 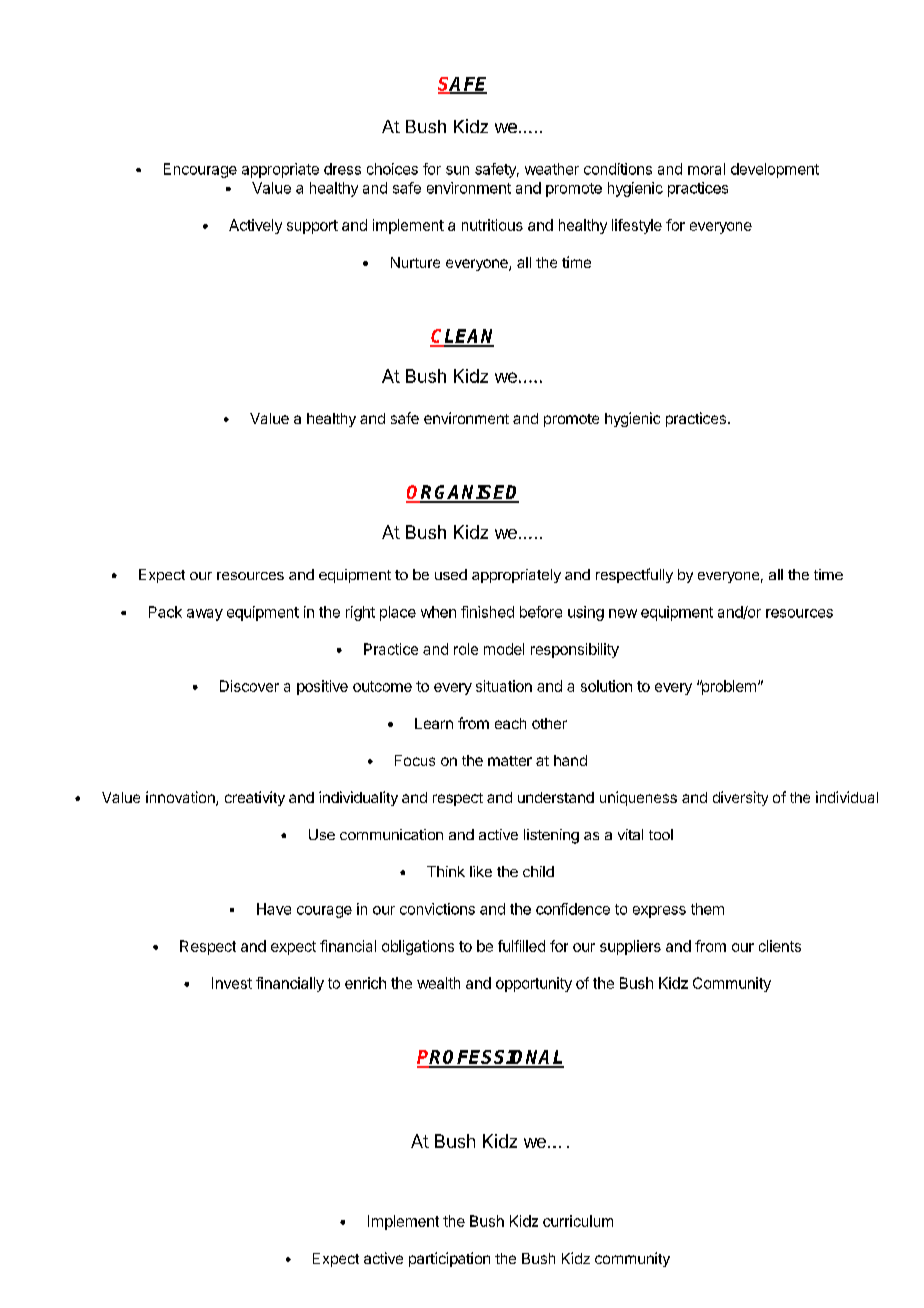 I want to click on away, so click(x=205, y=615).
